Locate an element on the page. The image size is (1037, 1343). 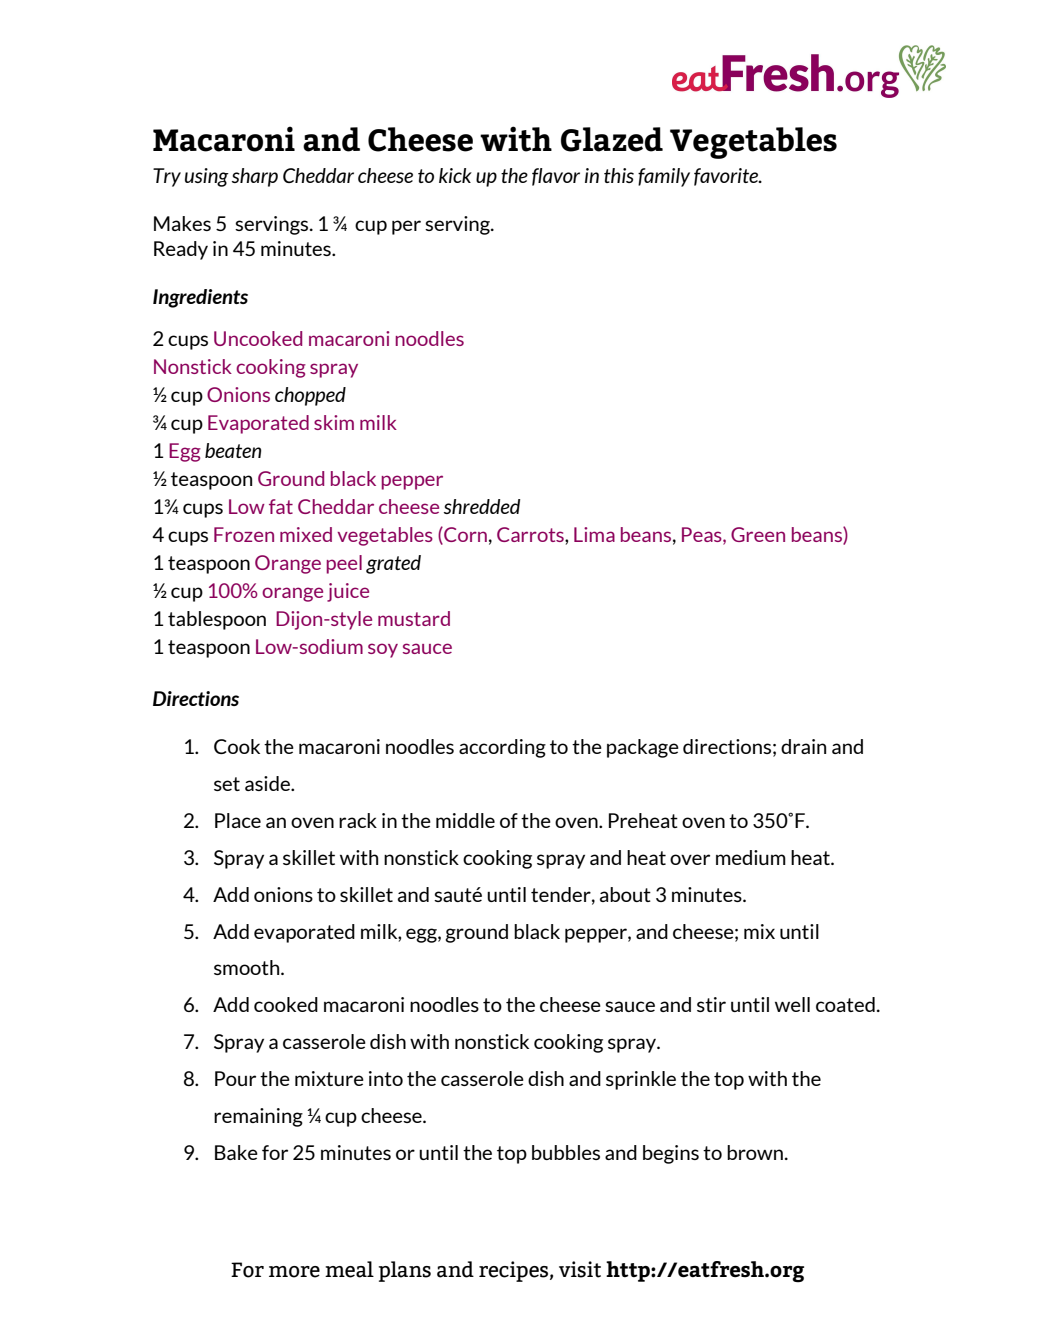
brown is located at coordinates (755, 1152).
